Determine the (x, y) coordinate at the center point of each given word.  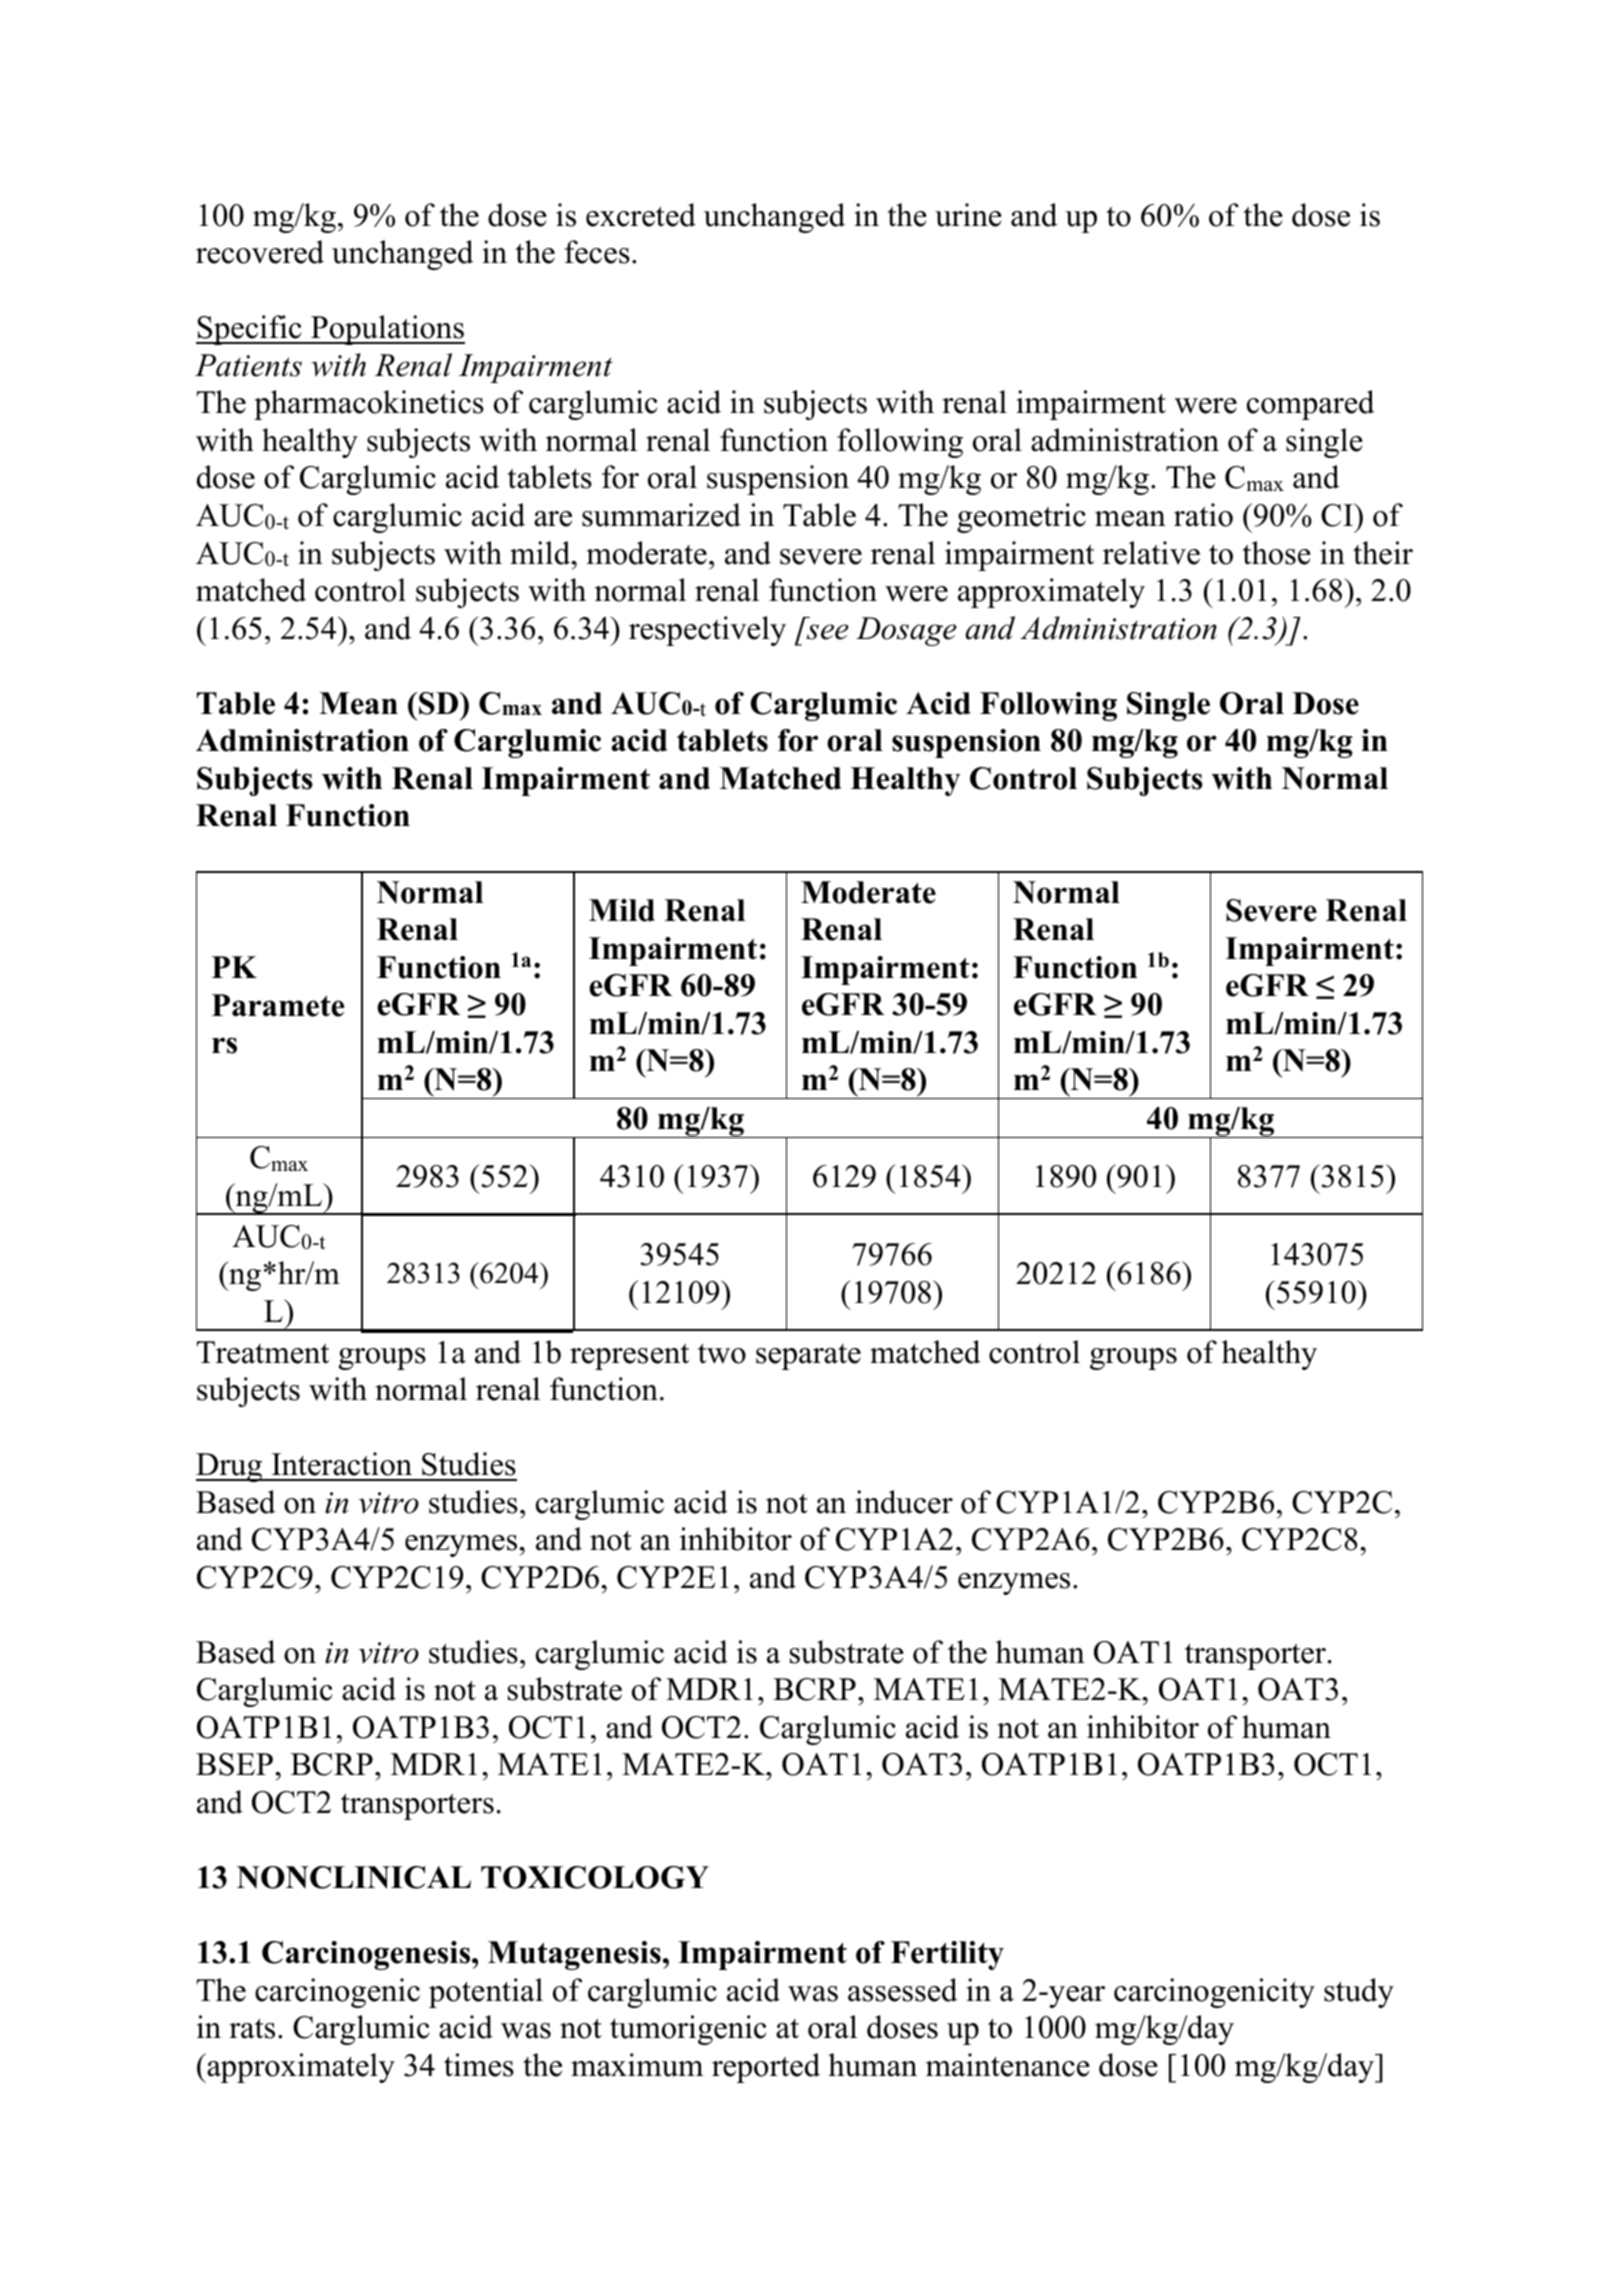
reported (766, 2068)
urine (968, 215)
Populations (387, 330)
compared (1311, 405)
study (1359, 1993)
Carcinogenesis (367, 1955)
